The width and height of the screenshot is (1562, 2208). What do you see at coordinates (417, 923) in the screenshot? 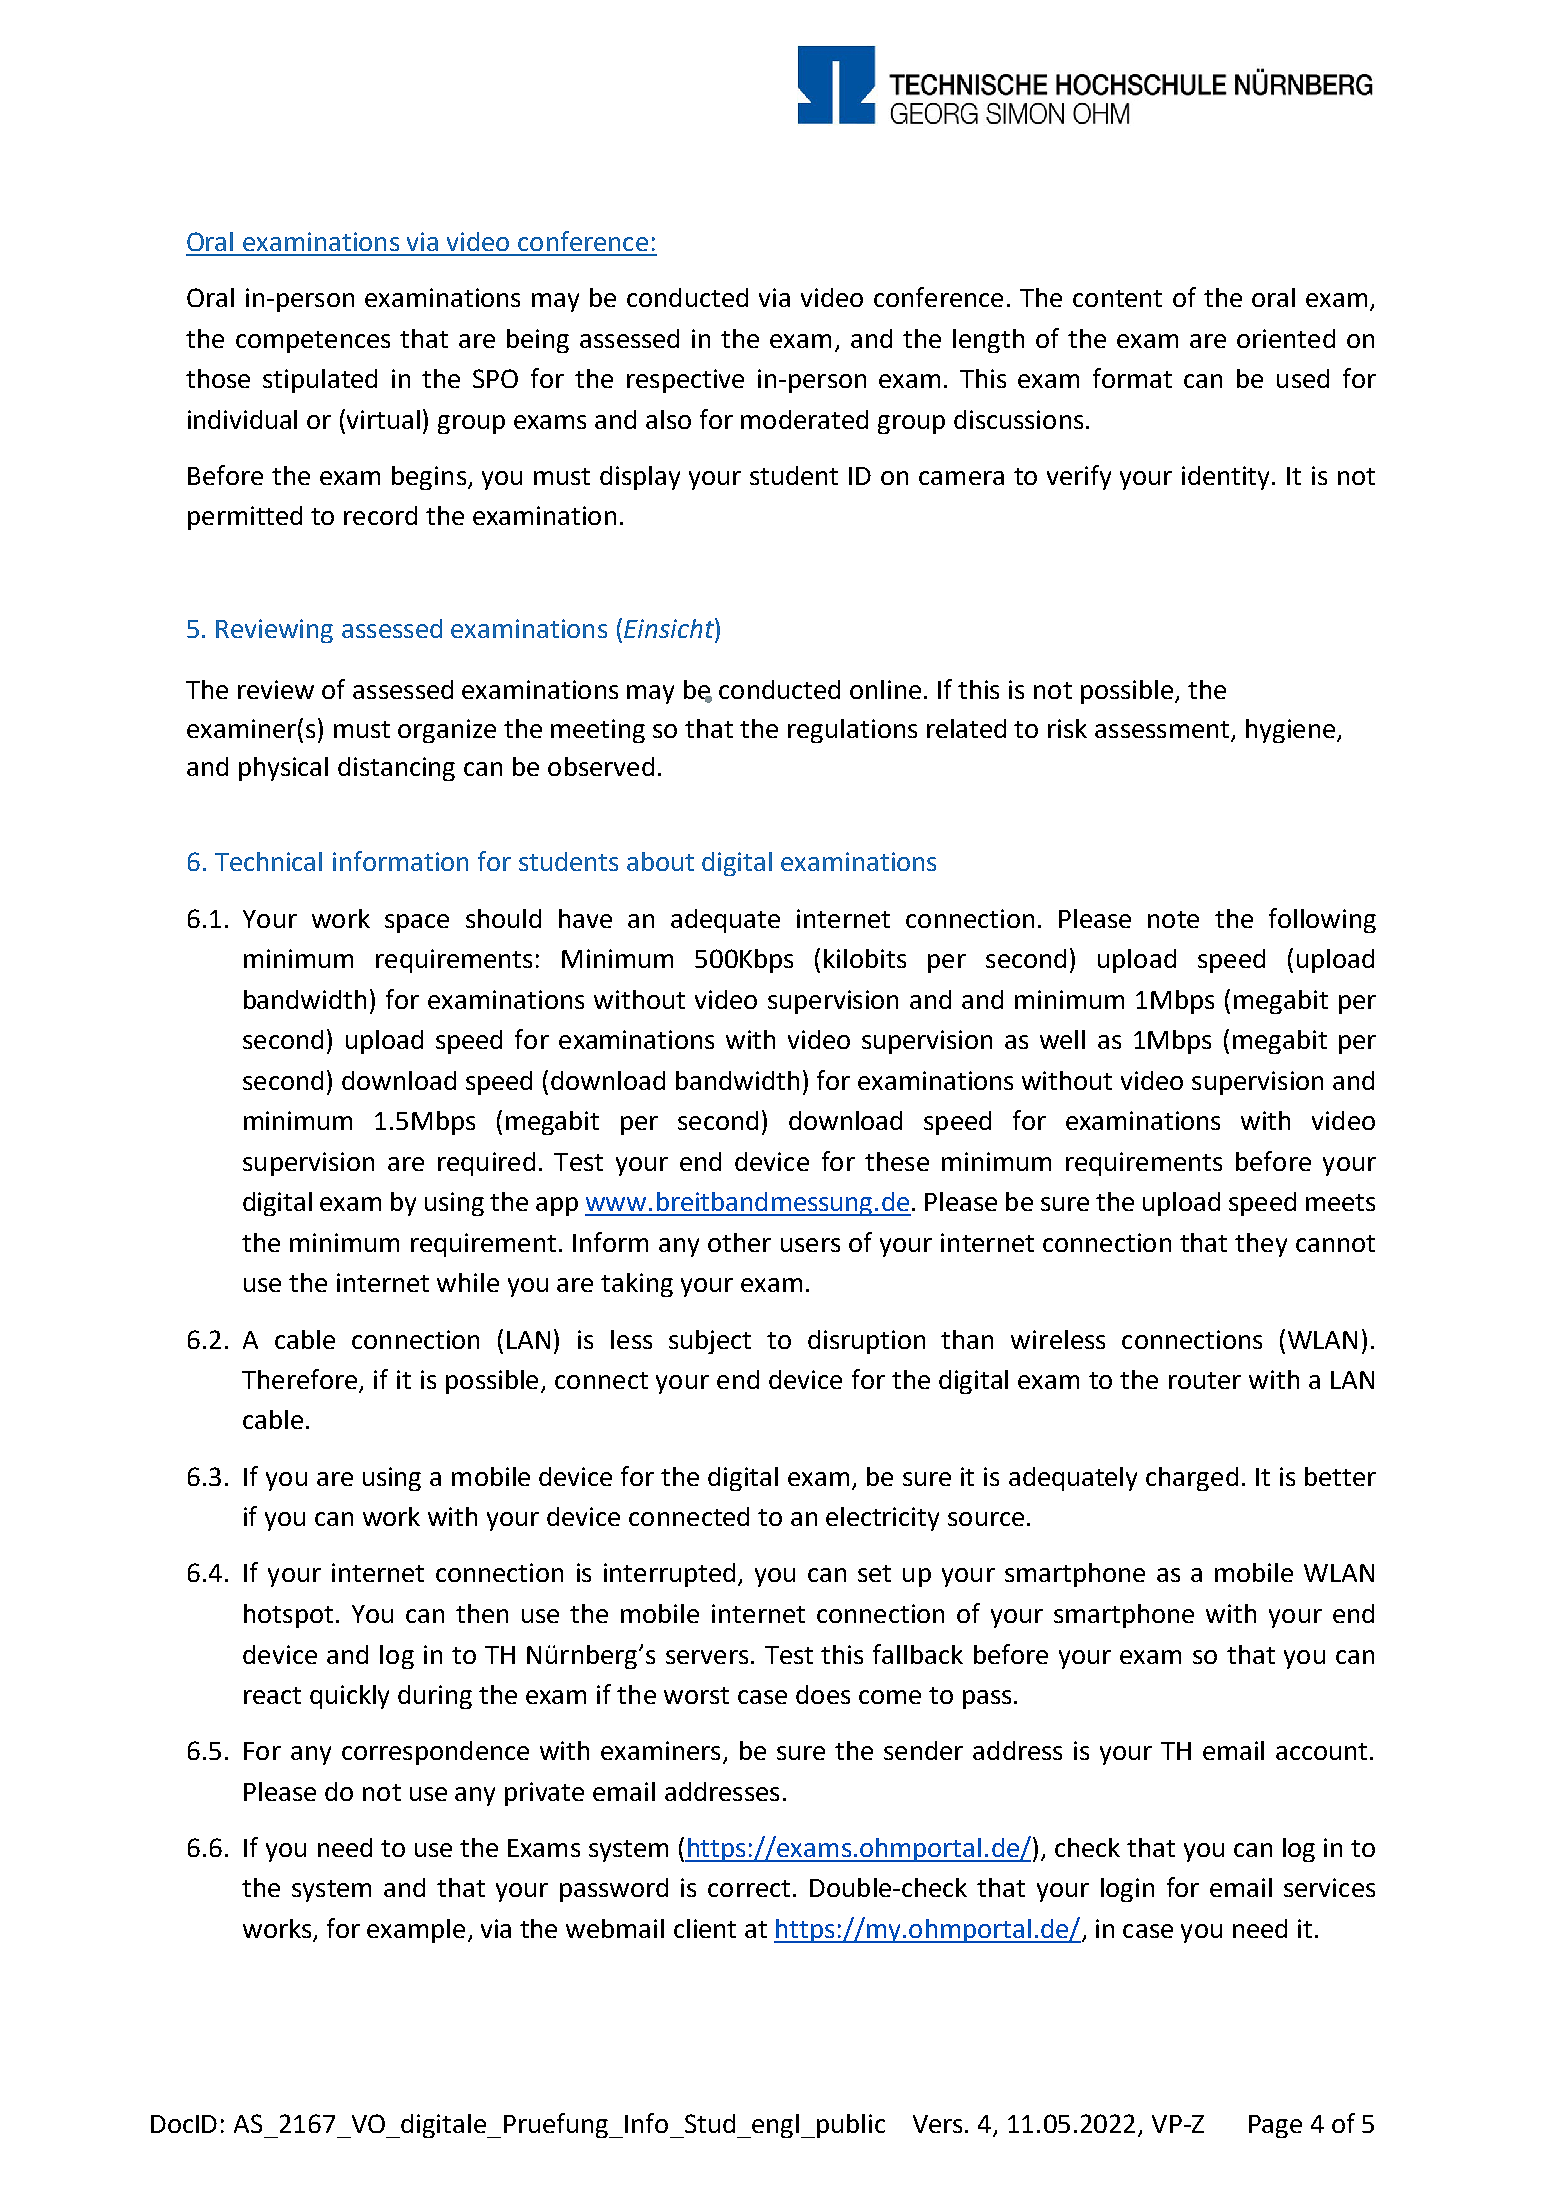
I see `space` at bounding box center [417, 923].
